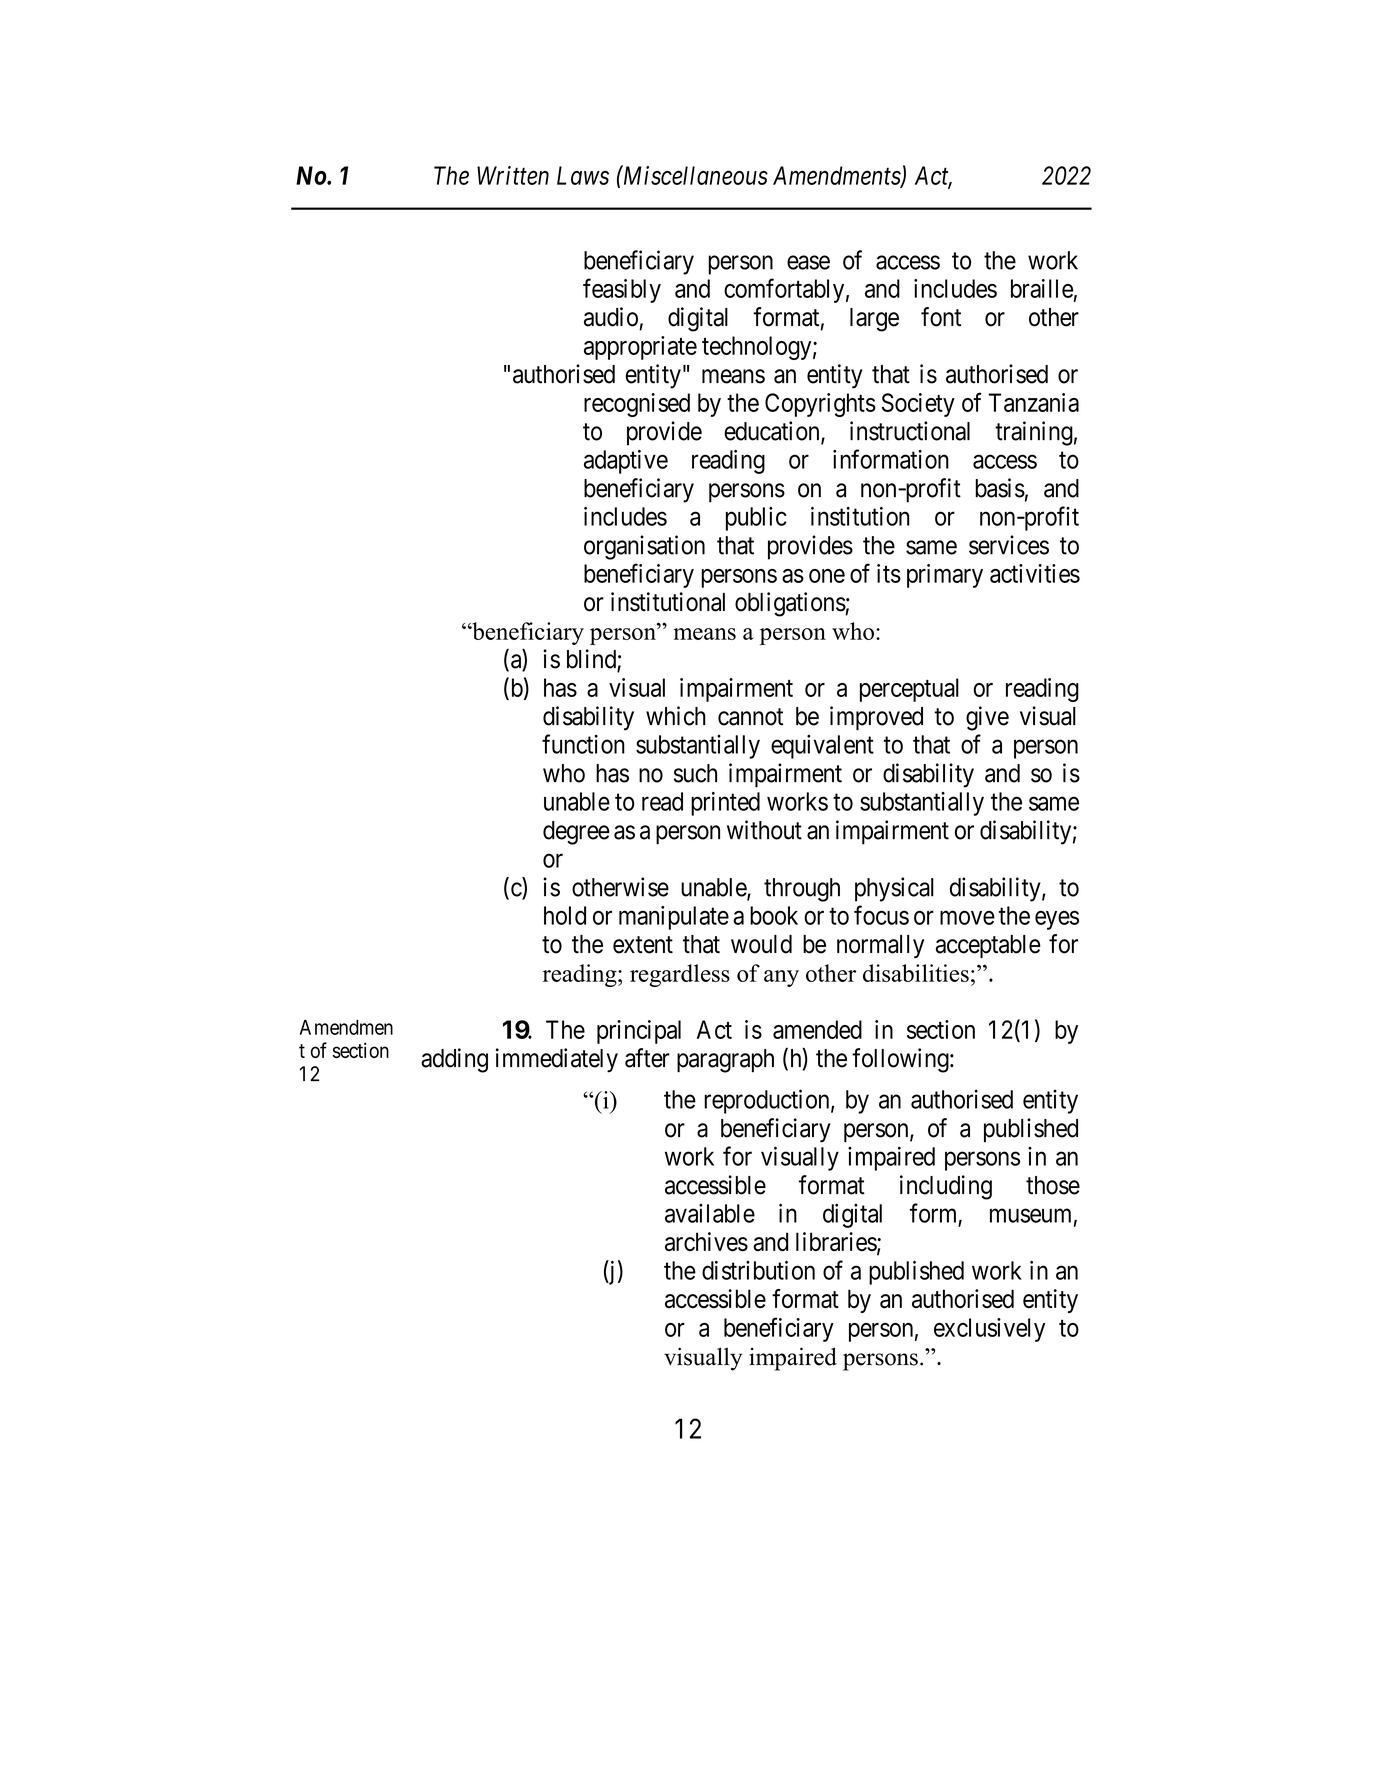 The image size is (1378, 1784). What do you see at coordinates (750, 717) in the image?
I see `cannot` at bounding box center [750, 717].
